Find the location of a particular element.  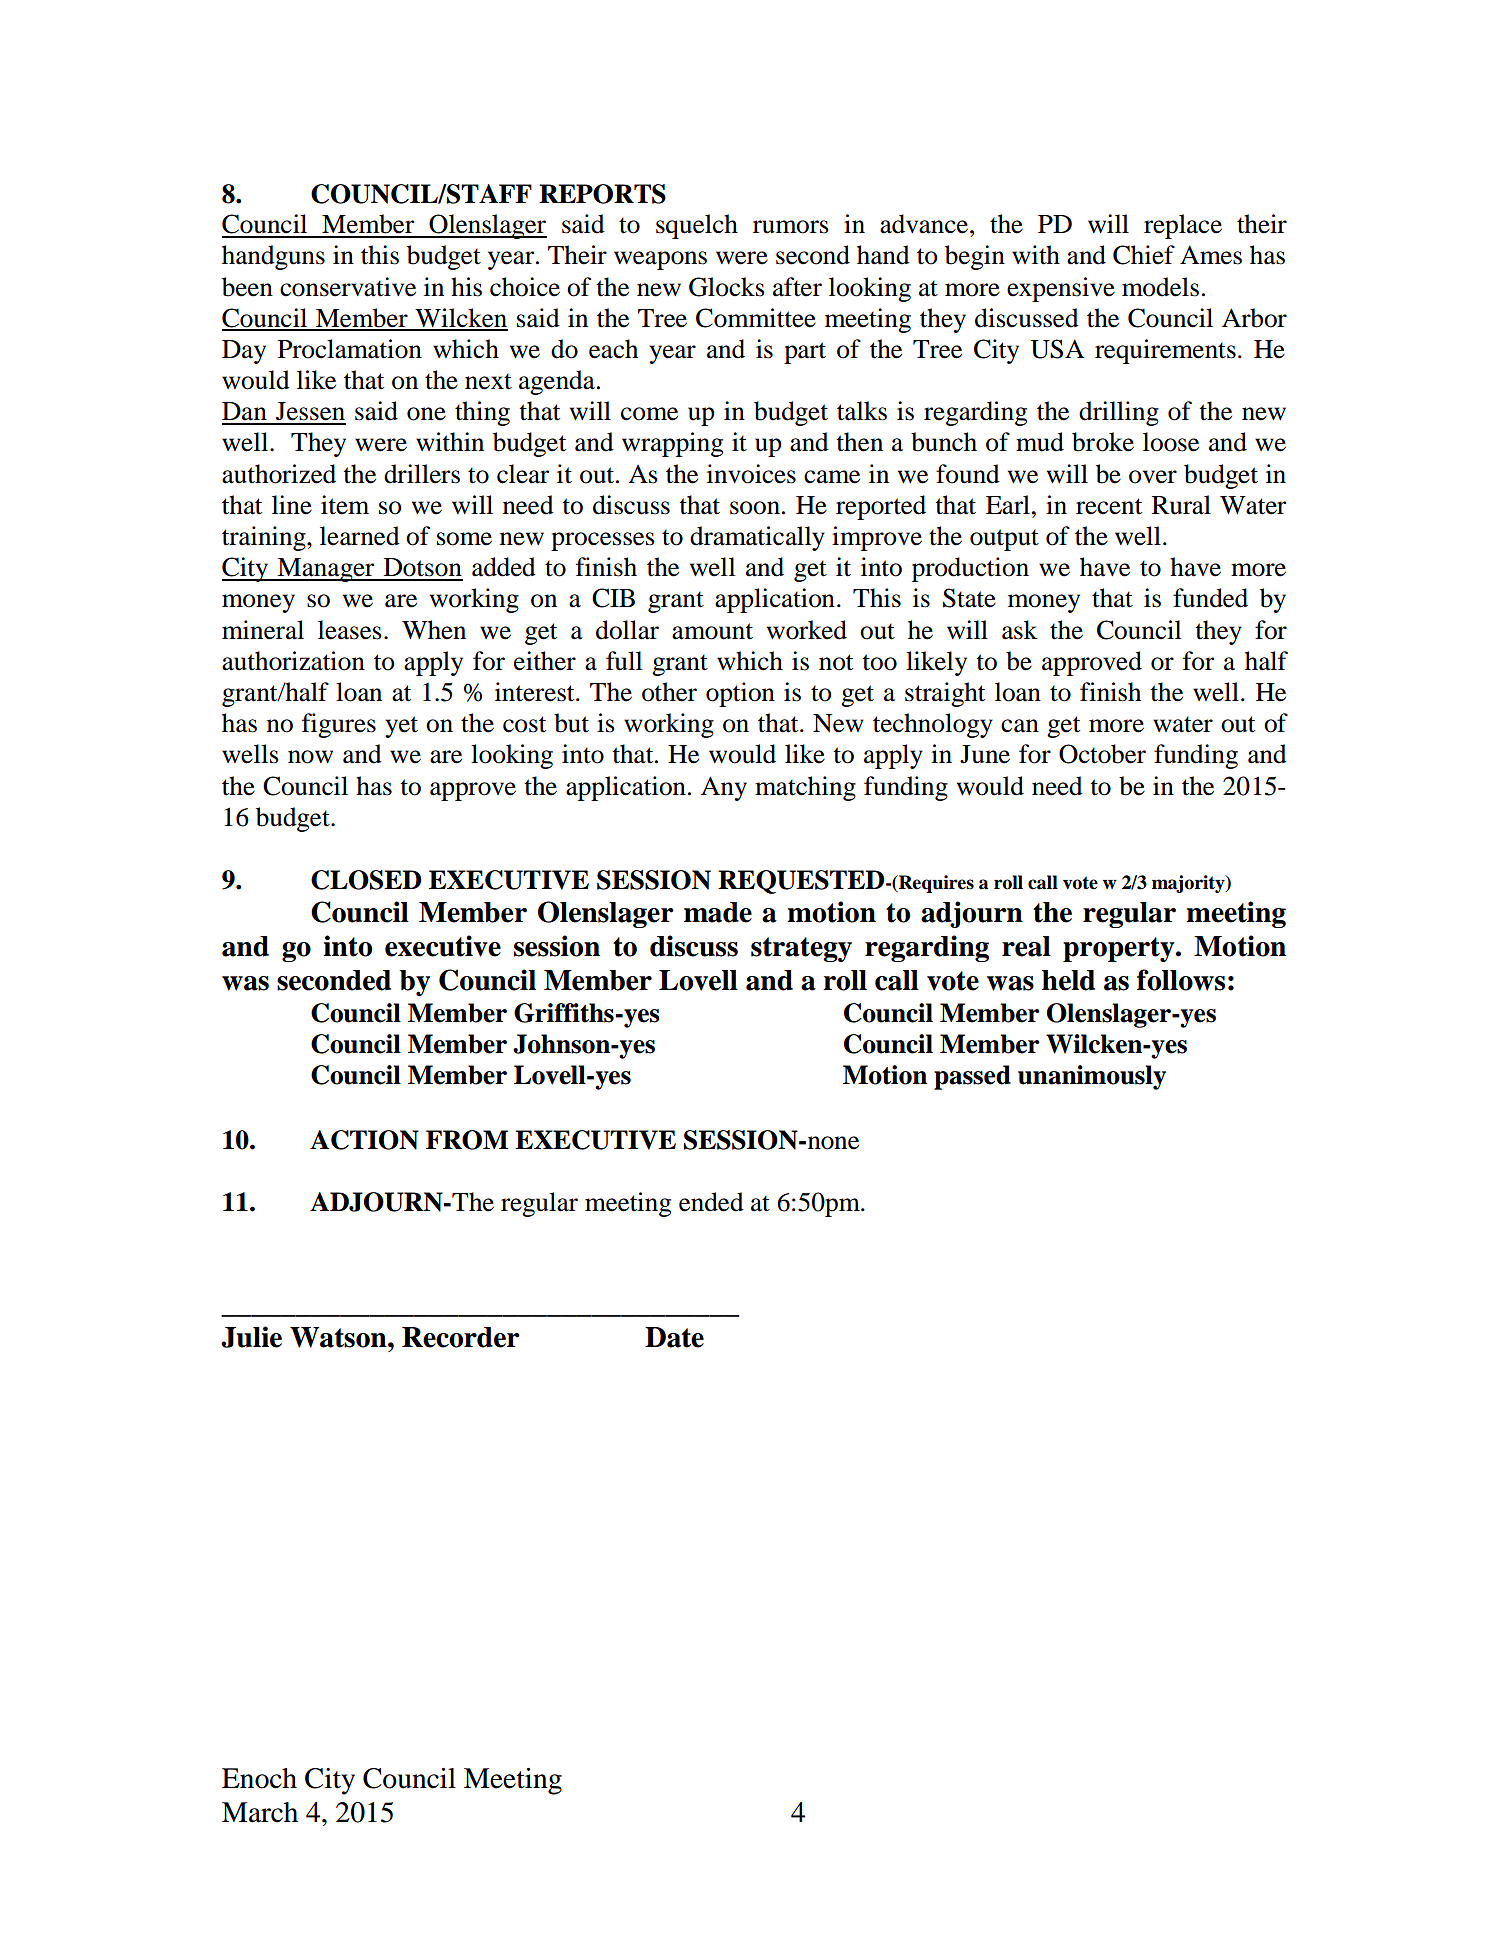

unanimously is located at coordinates (1092, 1077).
